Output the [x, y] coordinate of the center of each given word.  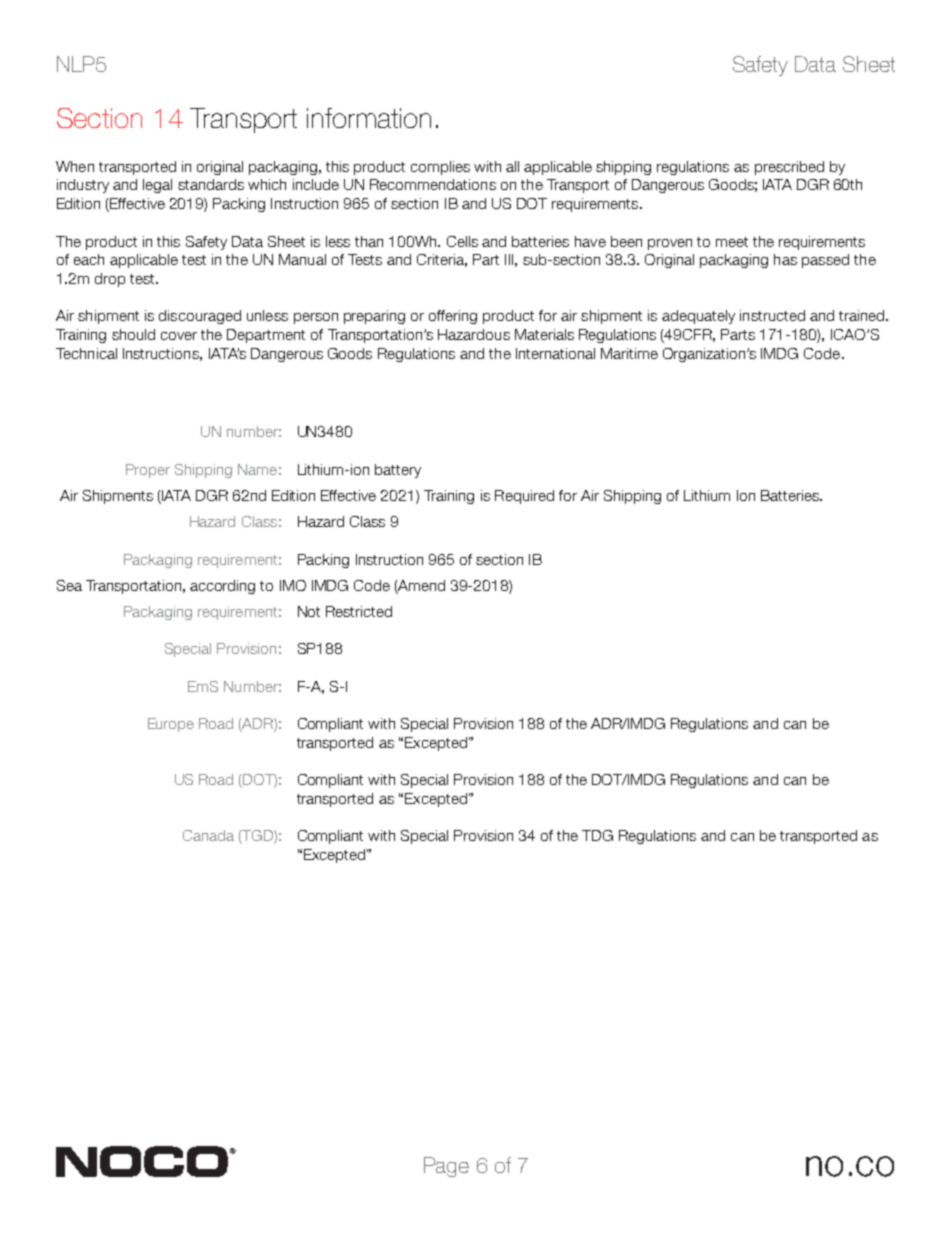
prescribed [789, 168]
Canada [208, 835]
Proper [148, 471]
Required [524, 497]
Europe [171, 725]
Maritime [629, 353]
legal [157, 186]
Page [446, 1167]
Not [309, 611]
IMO [293, 585]
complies [440, 168]
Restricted [359, 611]
